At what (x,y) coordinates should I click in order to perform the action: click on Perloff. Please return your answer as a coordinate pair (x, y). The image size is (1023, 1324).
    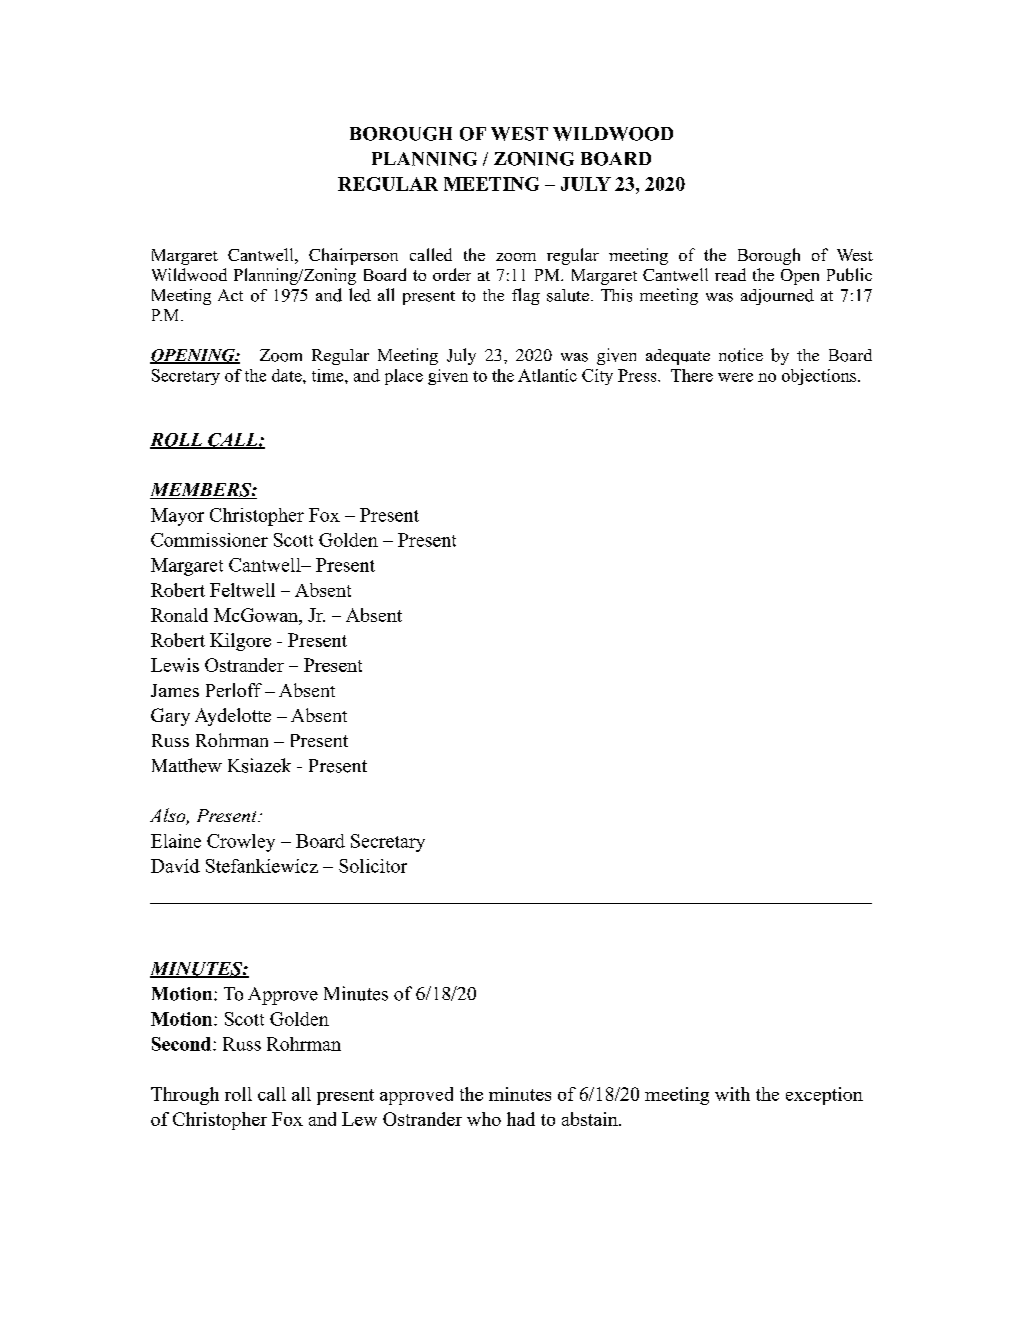
    Looking at the image, I should click on (234, 690).
